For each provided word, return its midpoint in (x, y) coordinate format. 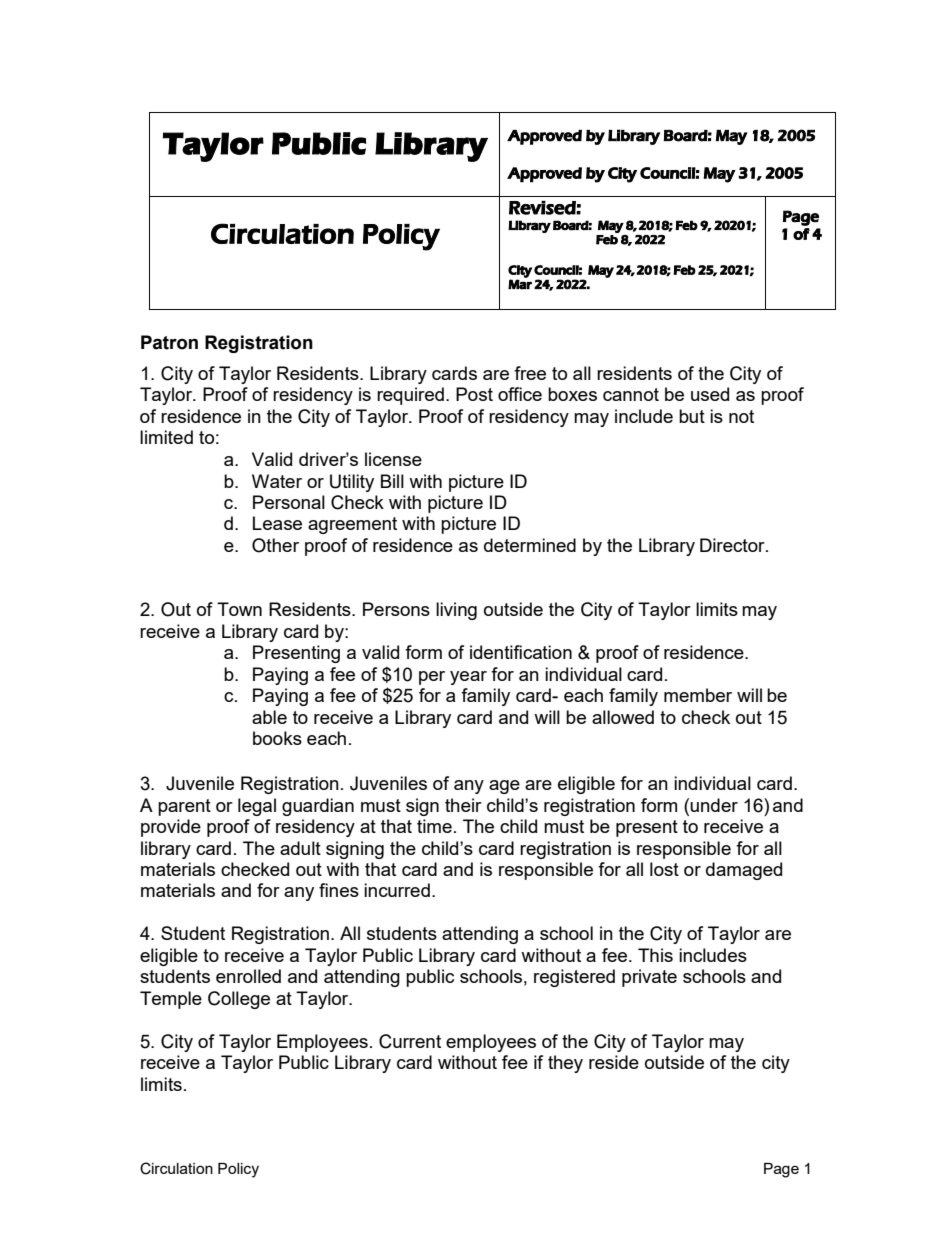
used (710, 394)
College (239, 1000)
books (277, 738)
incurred (397, 890)
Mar (520, 284)
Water (277, 481)
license (393, 459)
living (456, 611)
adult (300, 848)
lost (664, 869)
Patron (169, 342)
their (463, 805)
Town (239, 609)
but (692, 416)
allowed (623, 717)
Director (733, 545)
